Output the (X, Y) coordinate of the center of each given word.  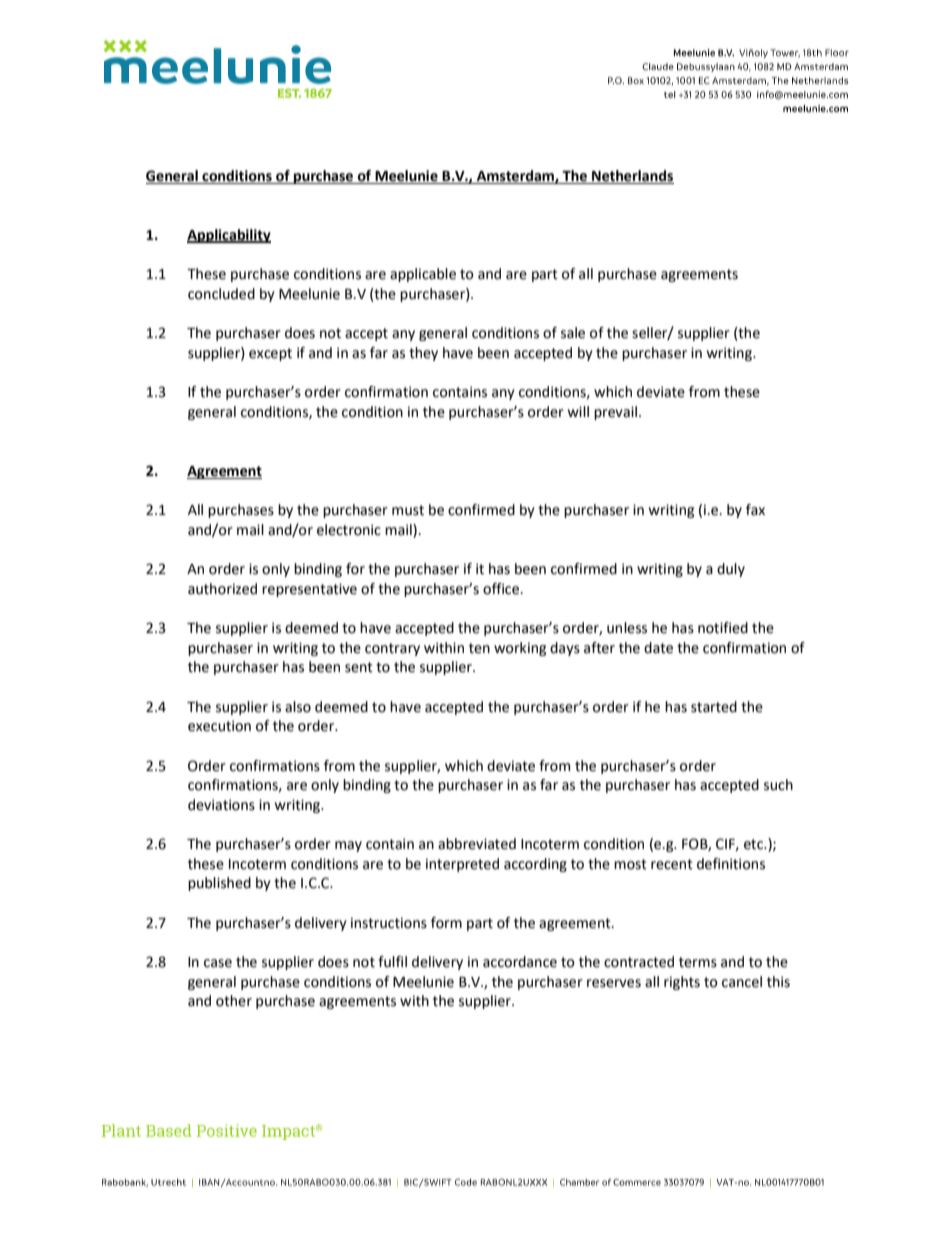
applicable (423, 275)
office (502, 589)
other (234, 1001)
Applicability (229, 236)
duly (731, 570)
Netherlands (632, 177)
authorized (222, 589)
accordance (520, 962)
